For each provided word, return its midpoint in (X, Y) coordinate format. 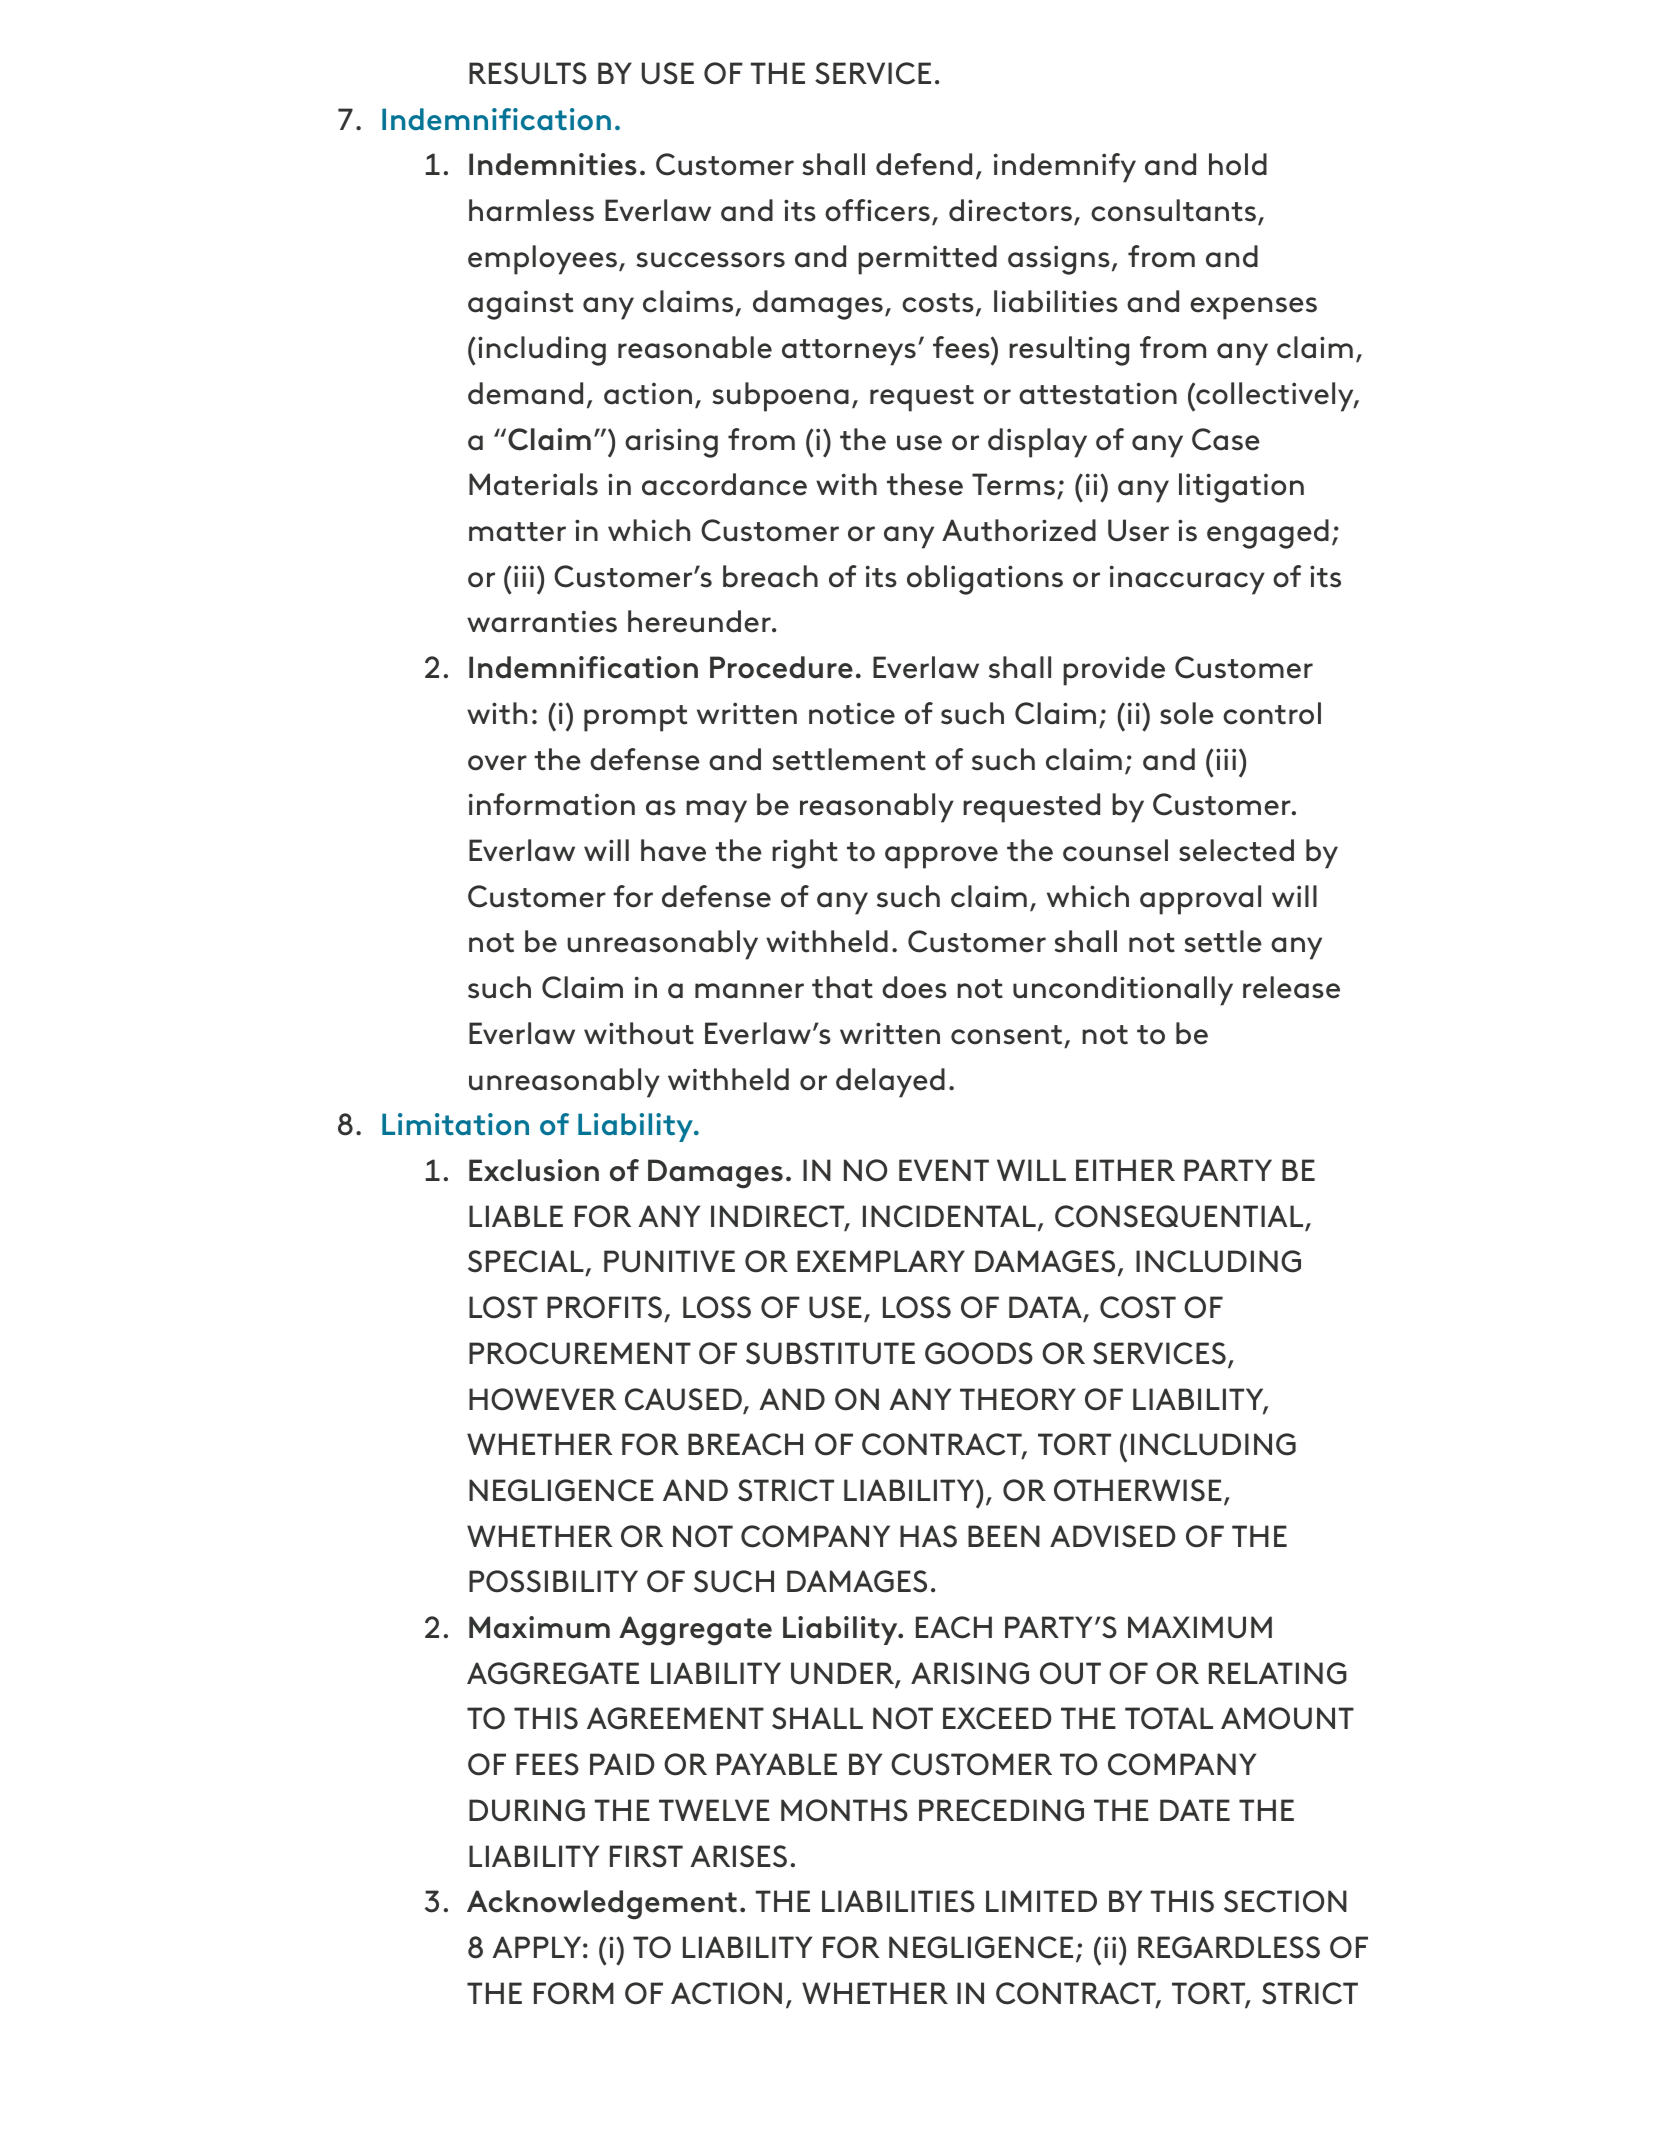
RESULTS (528, 73)
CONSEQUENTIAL (1180, 1217)
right (805, 854)
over (497, 763)
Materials (533, 484)
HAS (928, 1536)
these (925, 484)
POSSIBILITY (553, 1581)
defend (924, 164)
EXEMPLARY (881, 1261)
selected (1236, 850)
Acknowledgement (602, 1905)
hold (1238, 164)
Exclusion (534, 1170)
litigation (1241, 488)
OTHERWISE (1138, 1490)
